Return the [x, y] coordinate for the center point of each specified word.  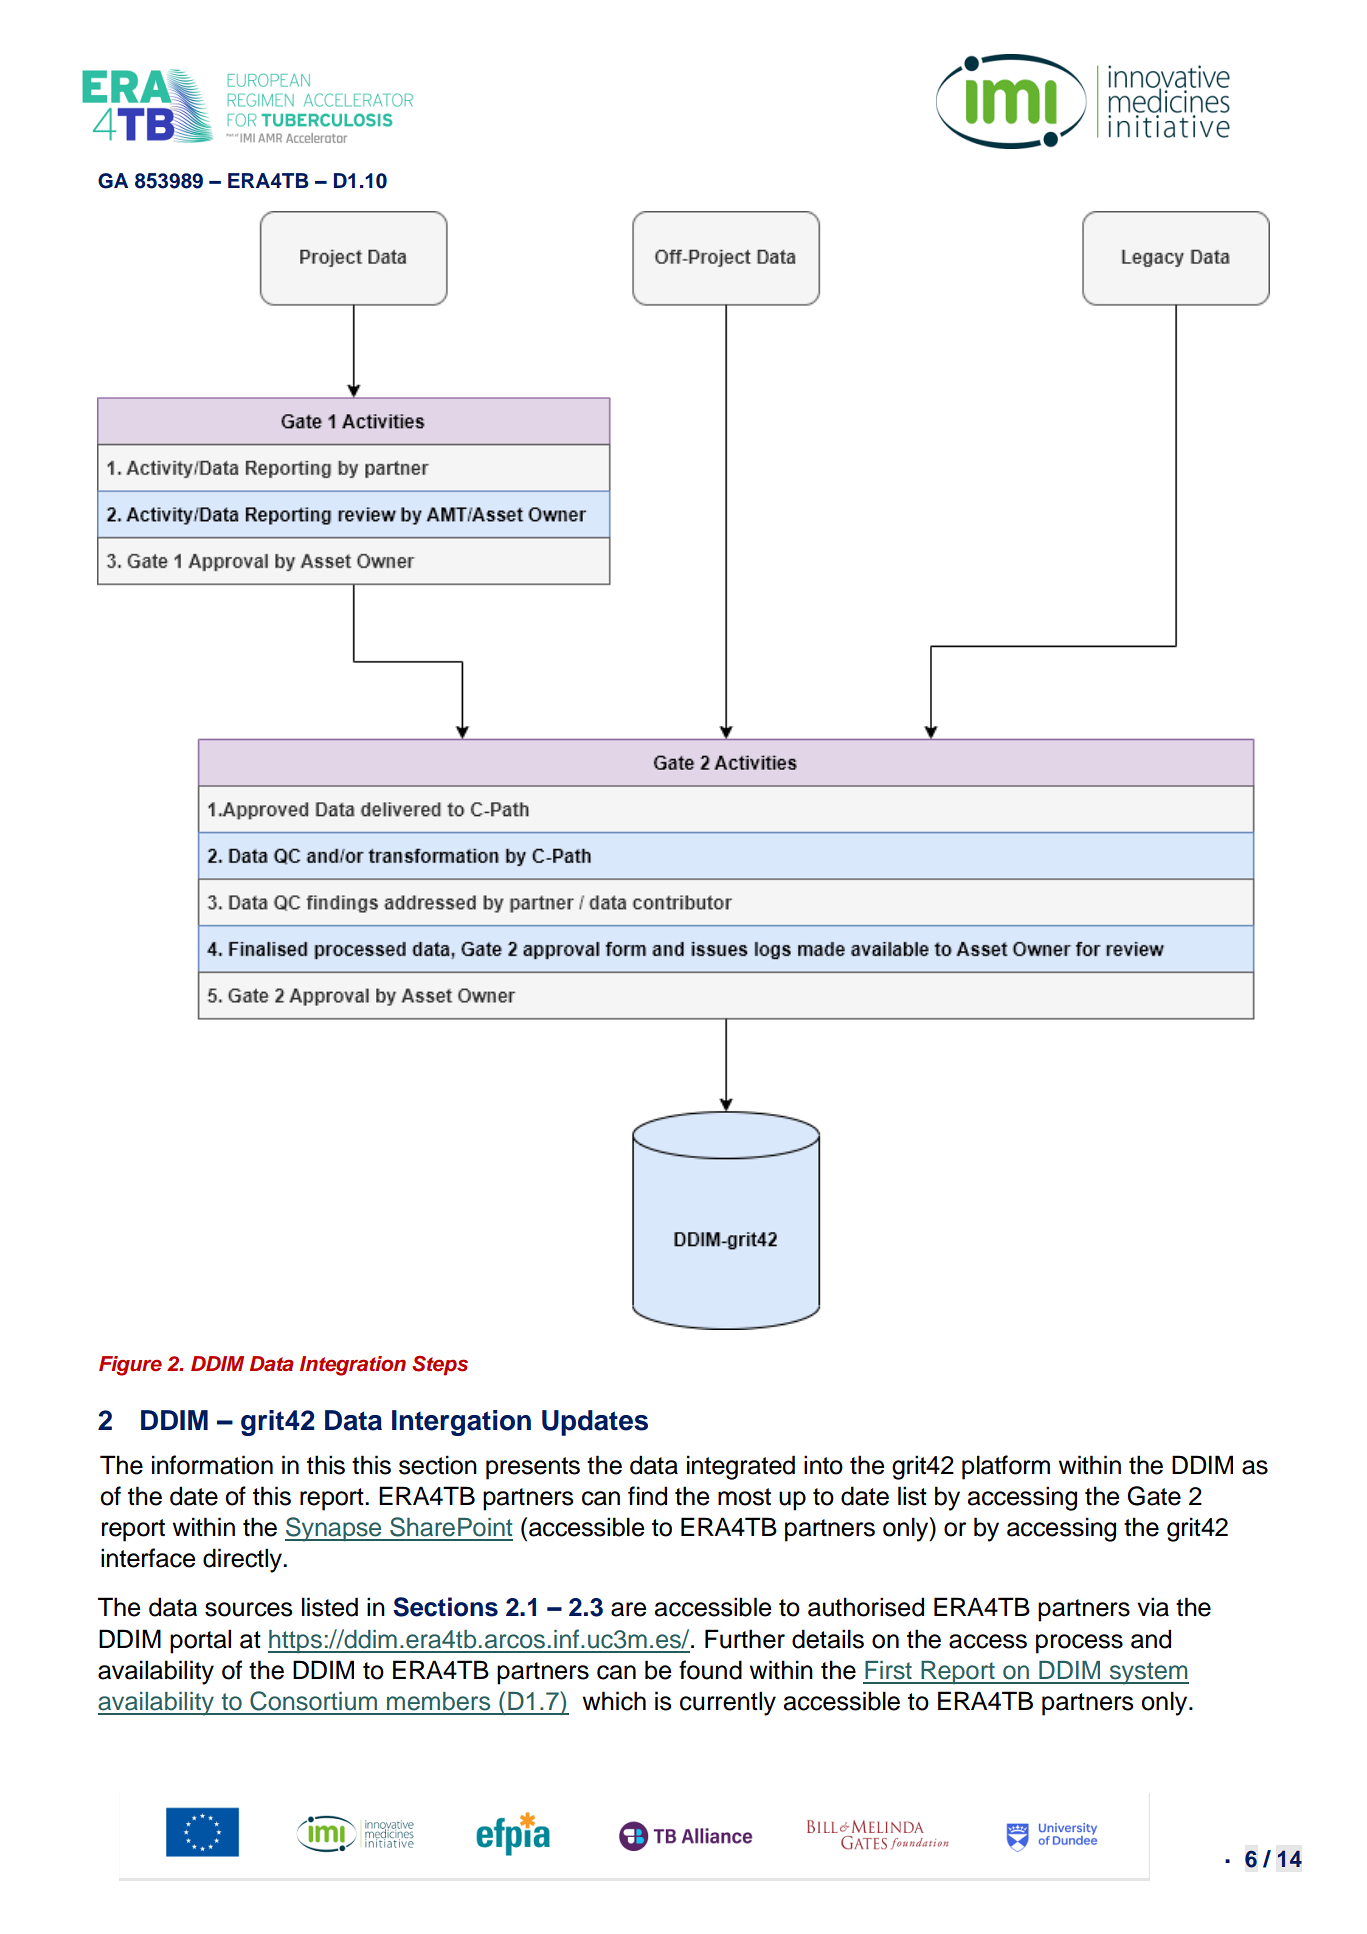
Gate [1154, 1496]
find [647, 1496]
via [1153, 1607]
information [212, 1465]
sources [248, 1609]
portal [200, 1641]
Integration [353, 1366]
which [614, 1701]
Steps [440, 1366]
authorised [866, 1607]
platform [1006, 1467]
